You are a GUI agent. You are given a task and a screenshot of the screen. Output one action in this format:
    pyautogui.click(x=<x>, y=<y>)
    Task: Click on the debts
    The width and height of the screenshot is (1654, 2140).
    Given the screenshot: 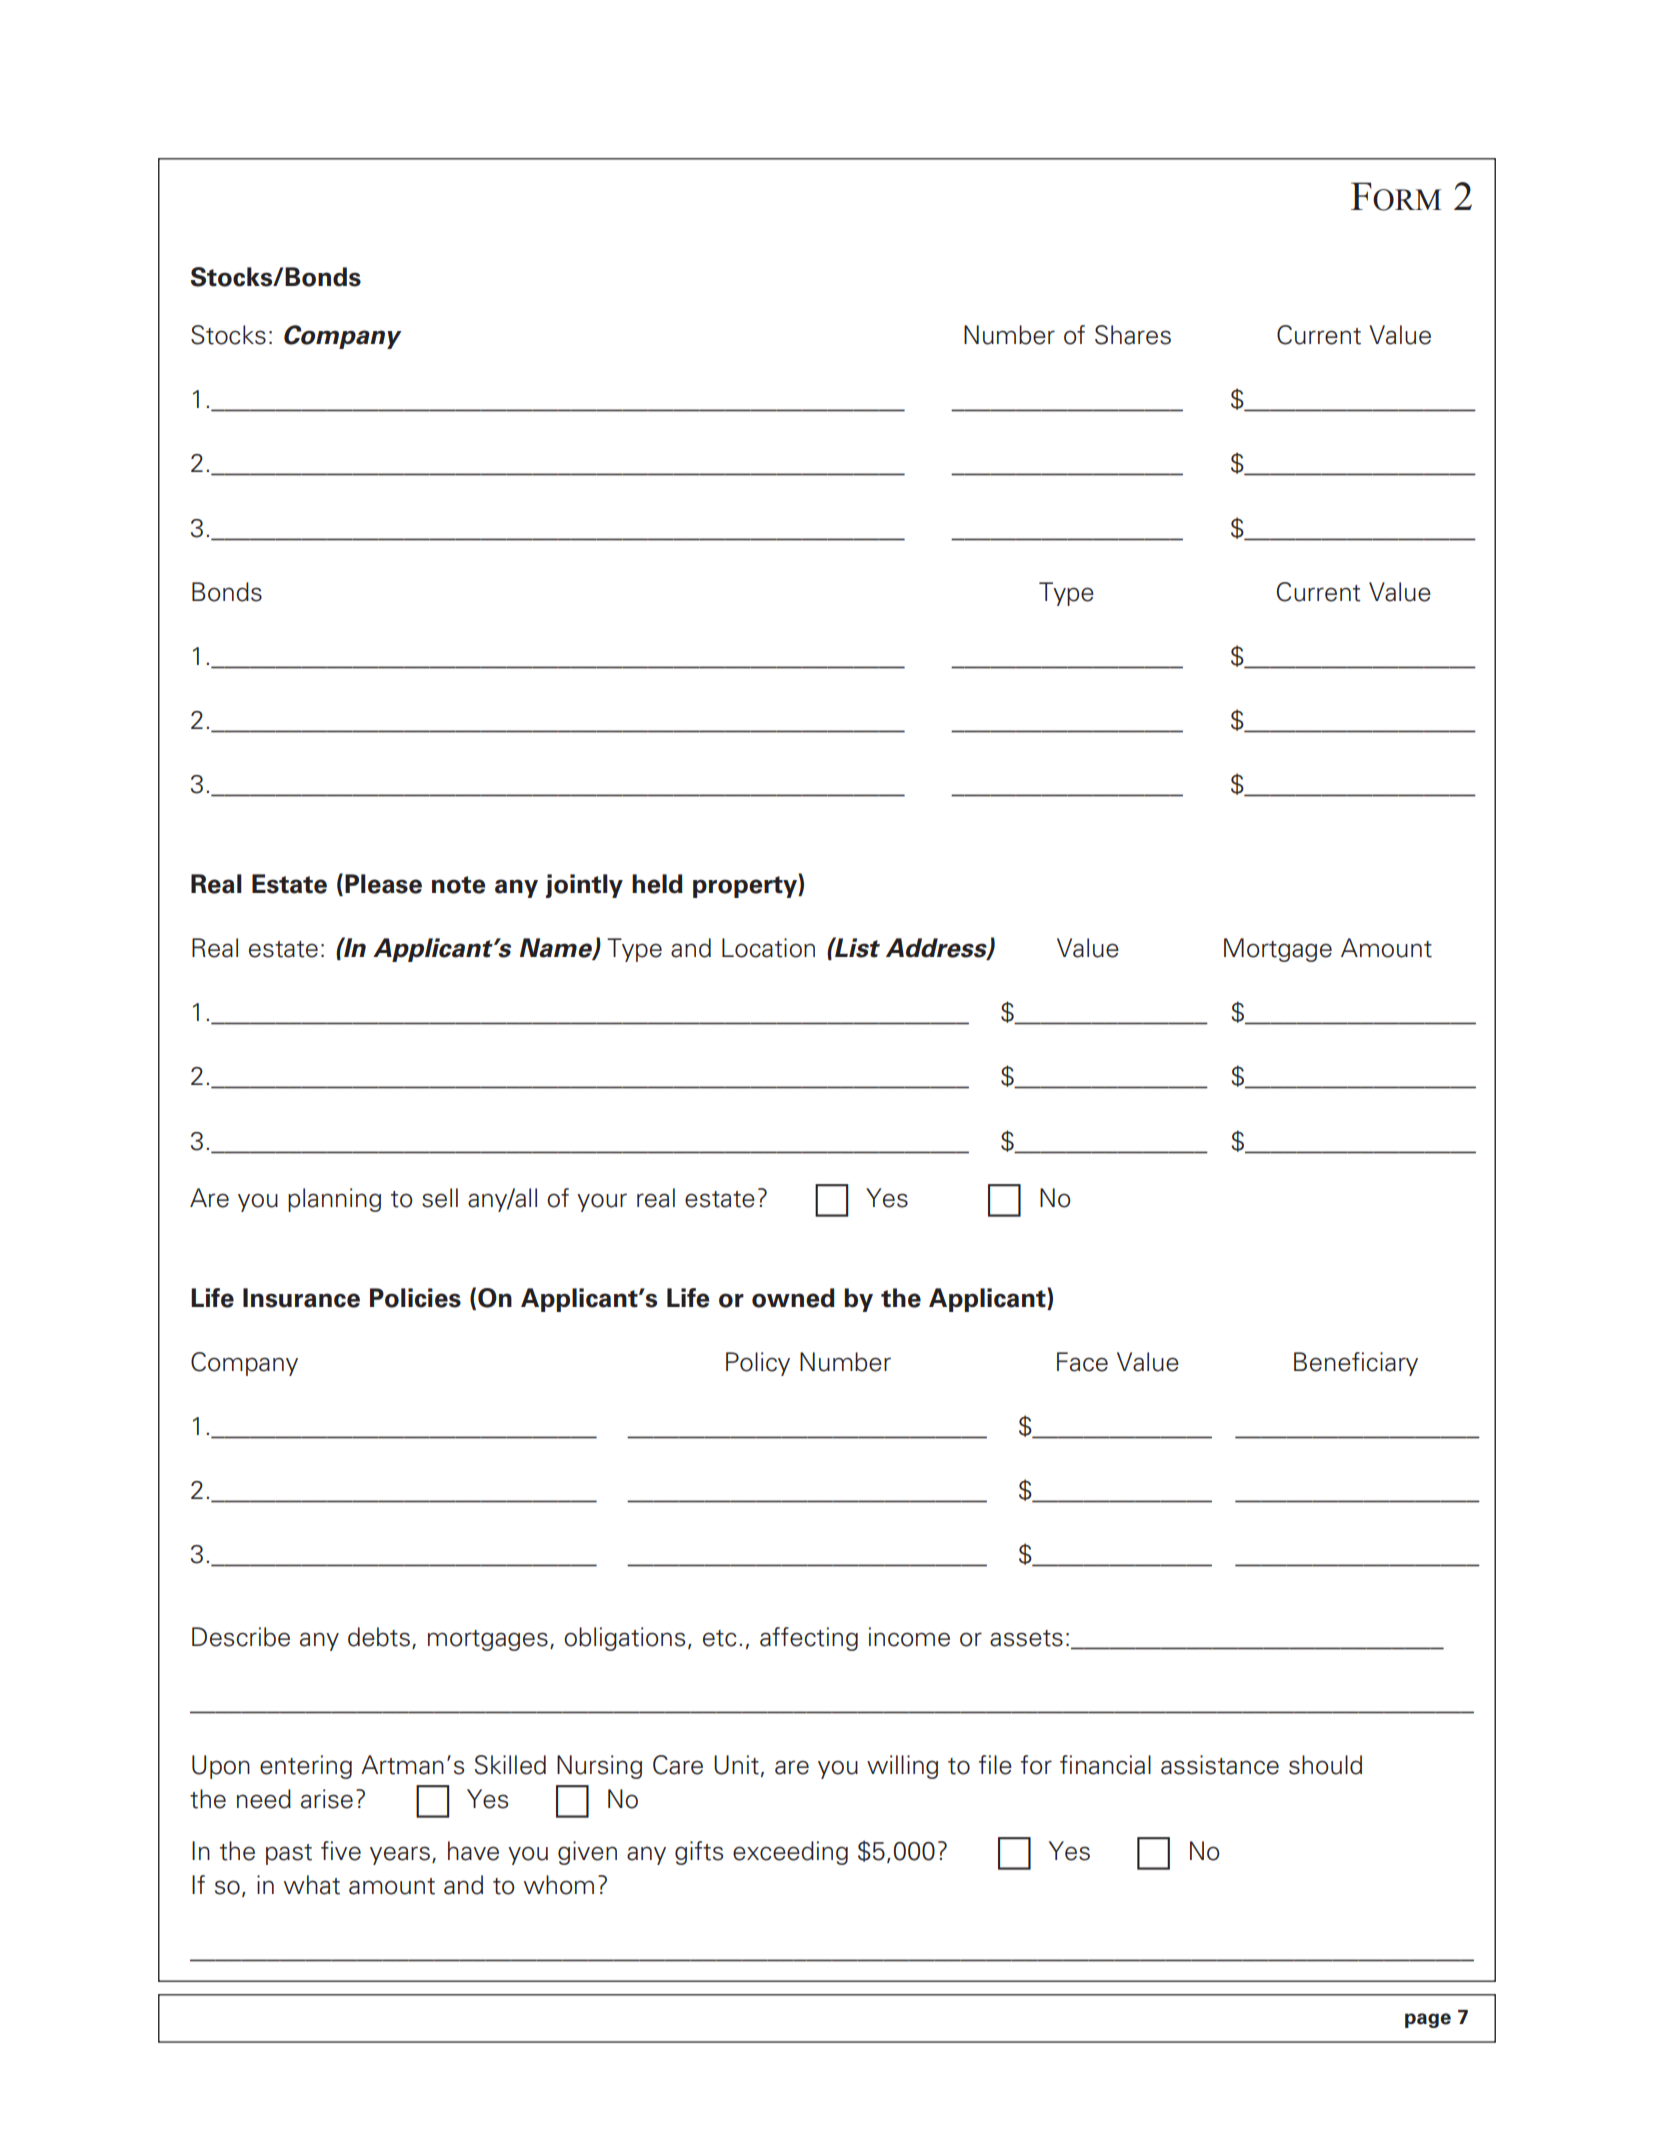 What is the action you would take?
    pyautogui.click(x=379, y=1637)
